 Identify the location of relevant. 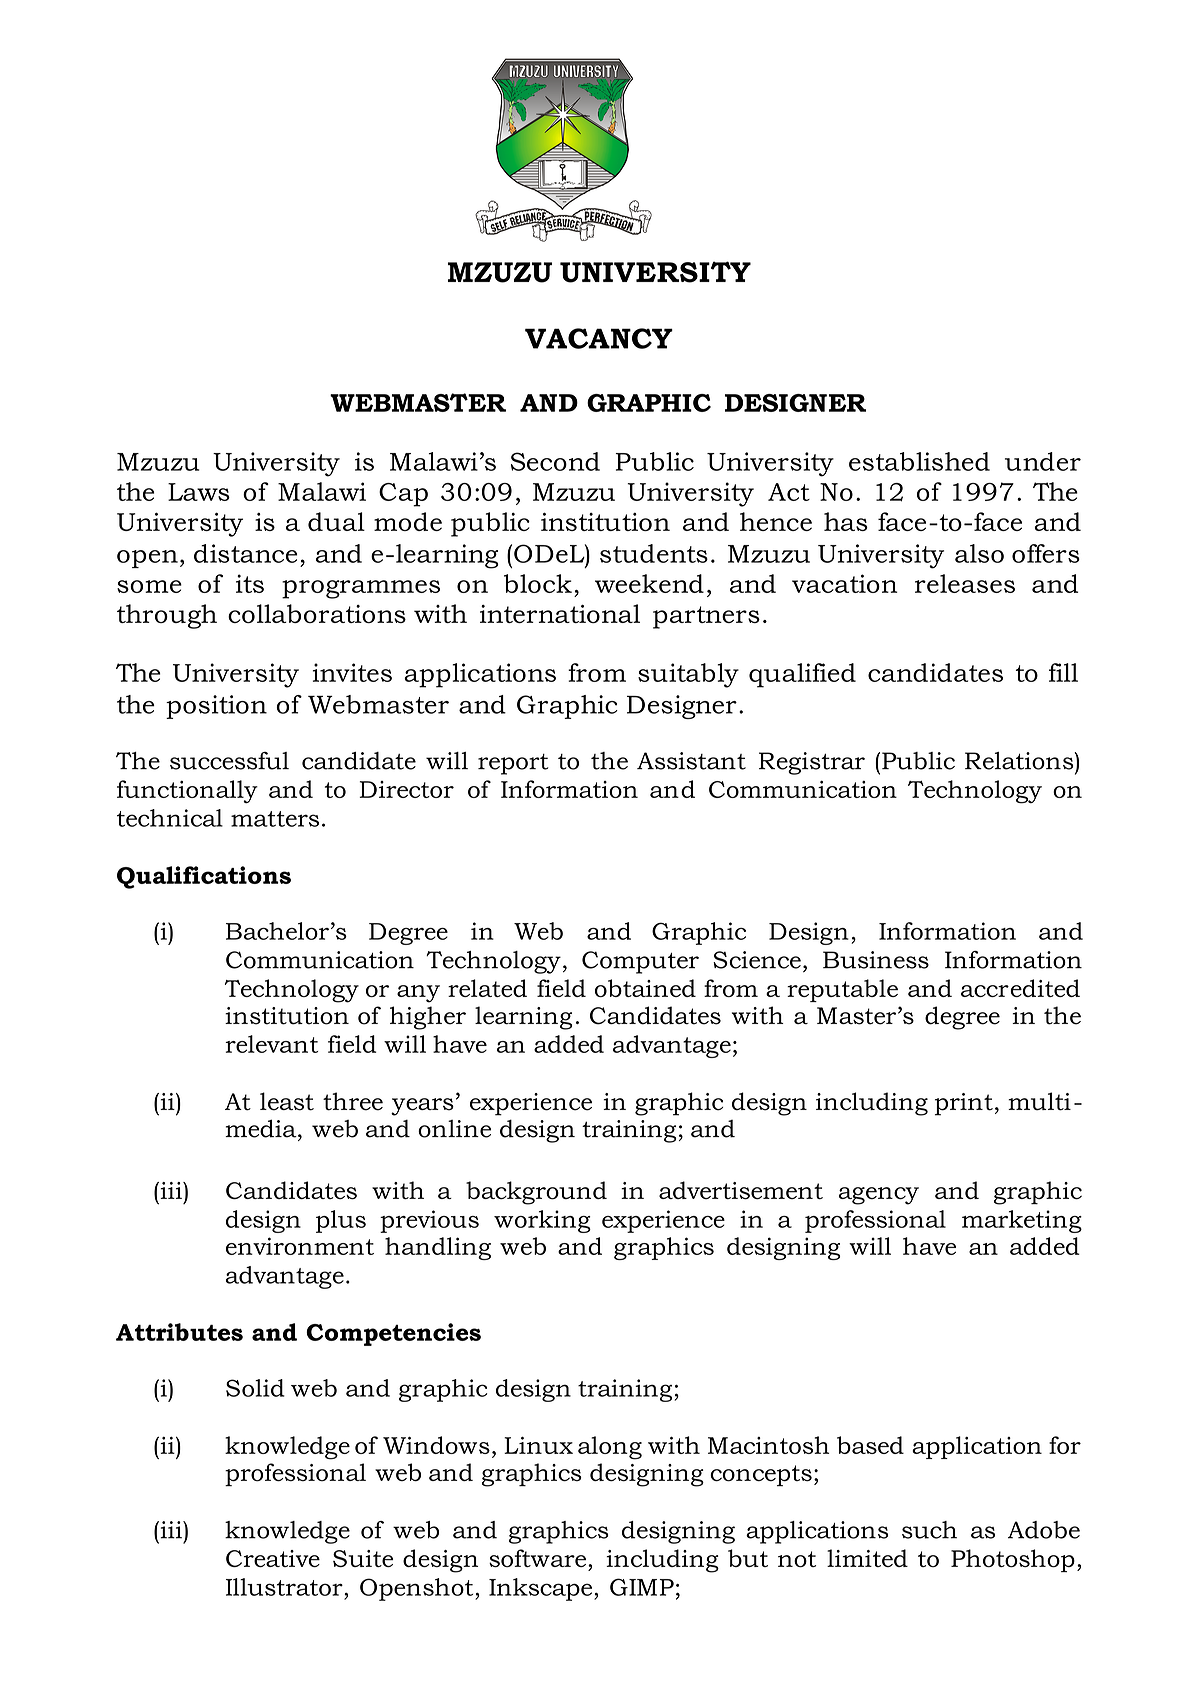
(271, 1044).
